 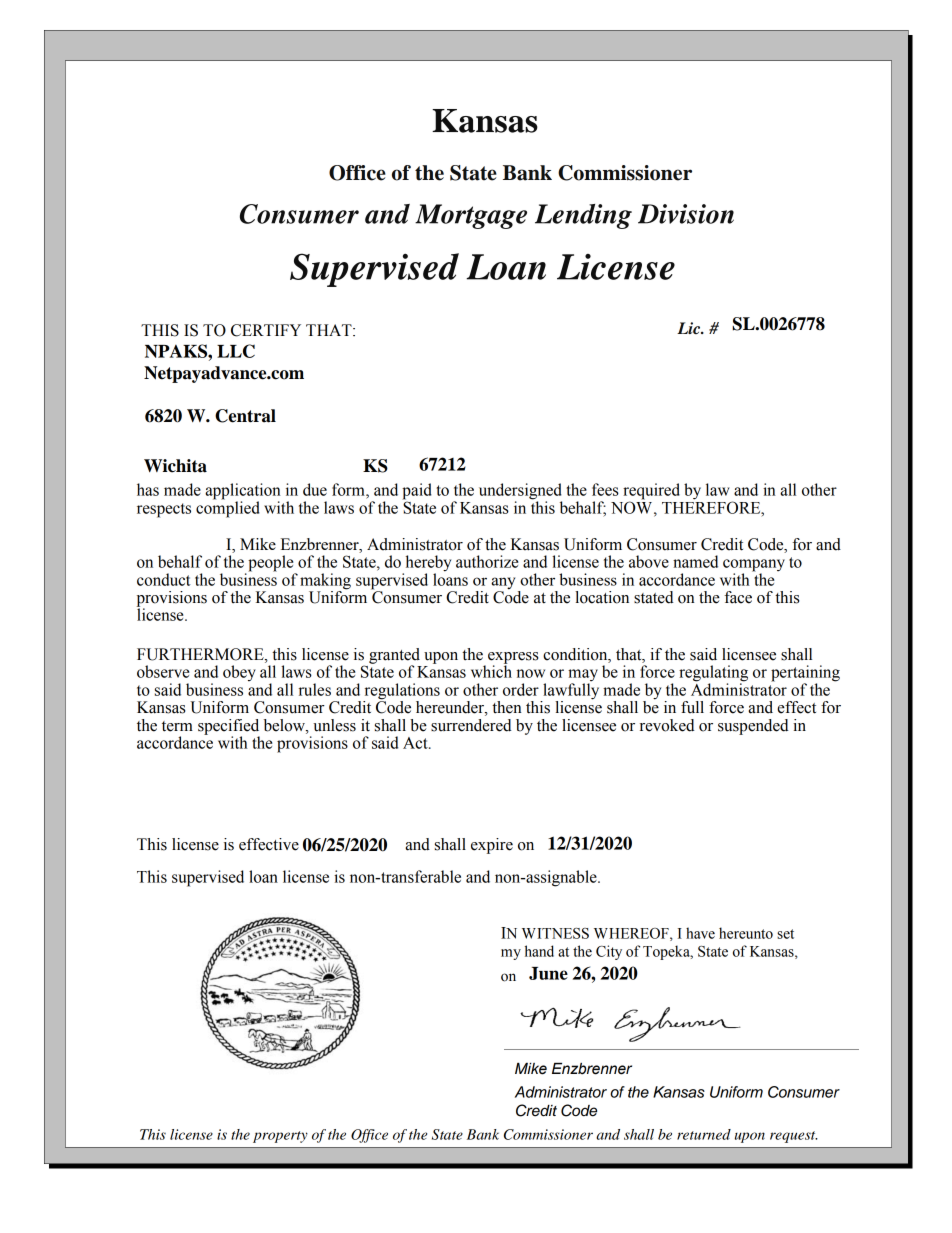 I want to click on authorize, so click(x=487, y=561).
